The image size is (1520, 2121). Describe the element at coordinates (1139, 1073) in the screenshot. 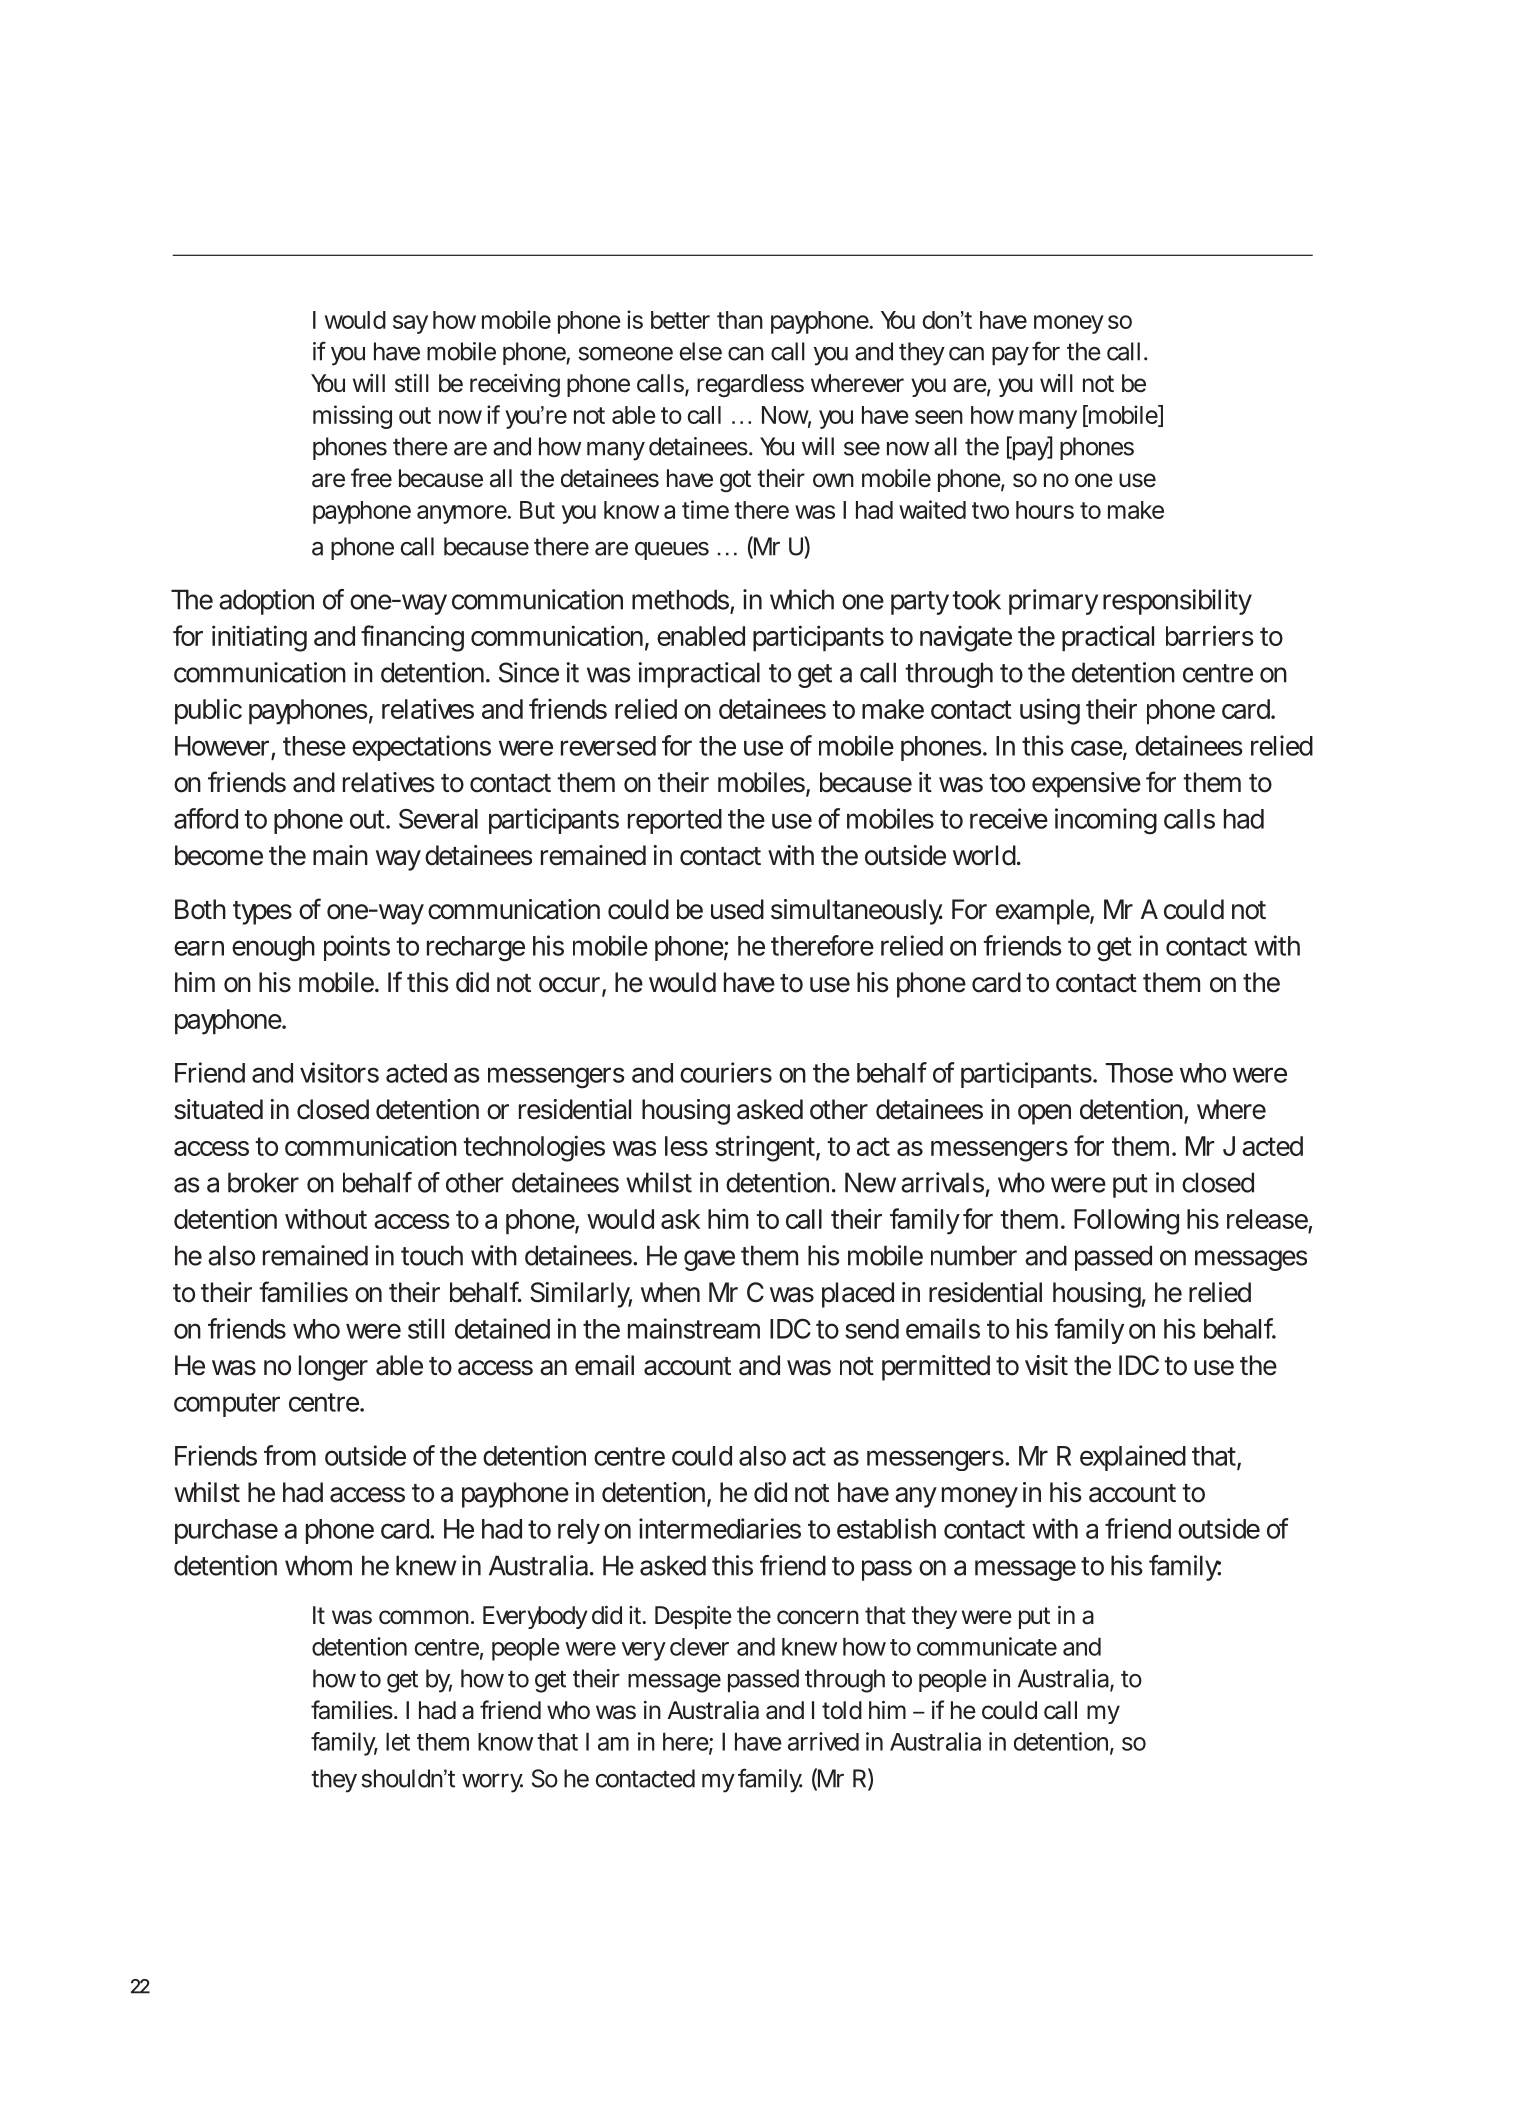

I see `Those` at that location.
